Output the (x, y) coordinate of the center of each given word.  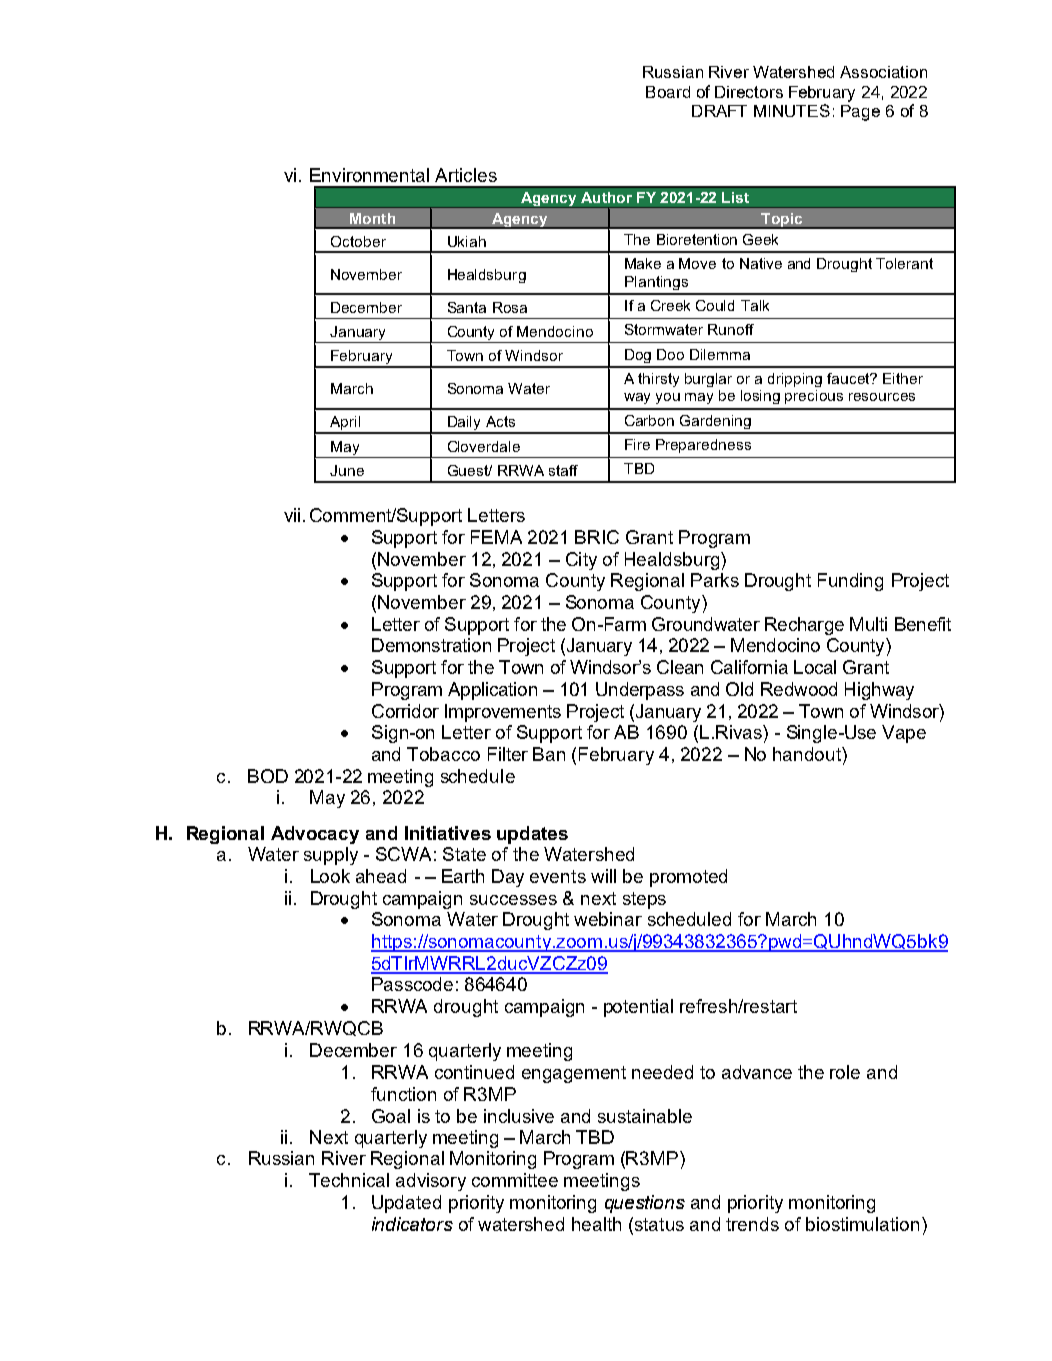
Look (330, 876)
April (345, 424)
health (596, 1224)
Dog (638, 356)
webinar (608, 919)
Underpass (640, 691)
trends (752, 1224)
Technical (349, 1180)
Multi (868, 624)
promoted (688, 878)
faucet (849, 378)
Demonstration (431, 645)
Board (668, 92)
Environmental (369, 175)
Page (860, 113)
